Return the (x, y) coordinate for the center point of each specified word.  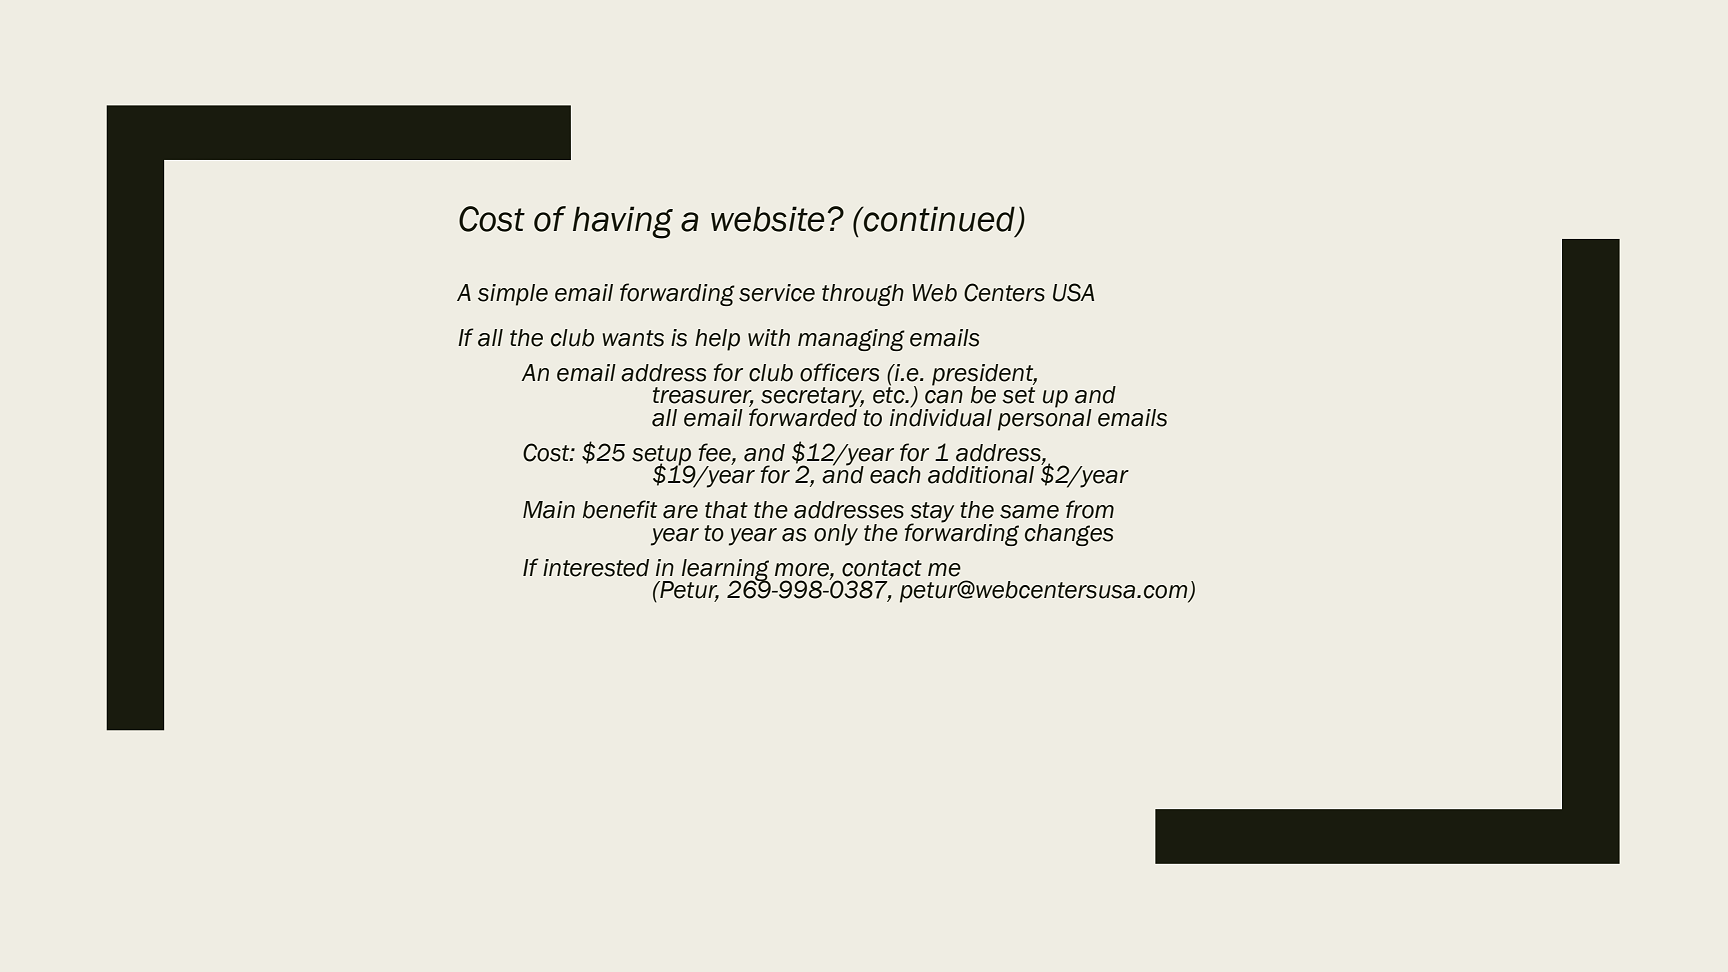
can (944, 397)
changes (1069, 535)
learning (725, 571)
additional (981, 475)
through (863, 295)
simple (513, 295)
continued (939, 220)
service (777, 293)
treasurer (703, 396)
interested (596, 568)
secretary (812, 398)
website (768, 219)
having (623, 222)
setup (663, 456)
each (895, 475)
